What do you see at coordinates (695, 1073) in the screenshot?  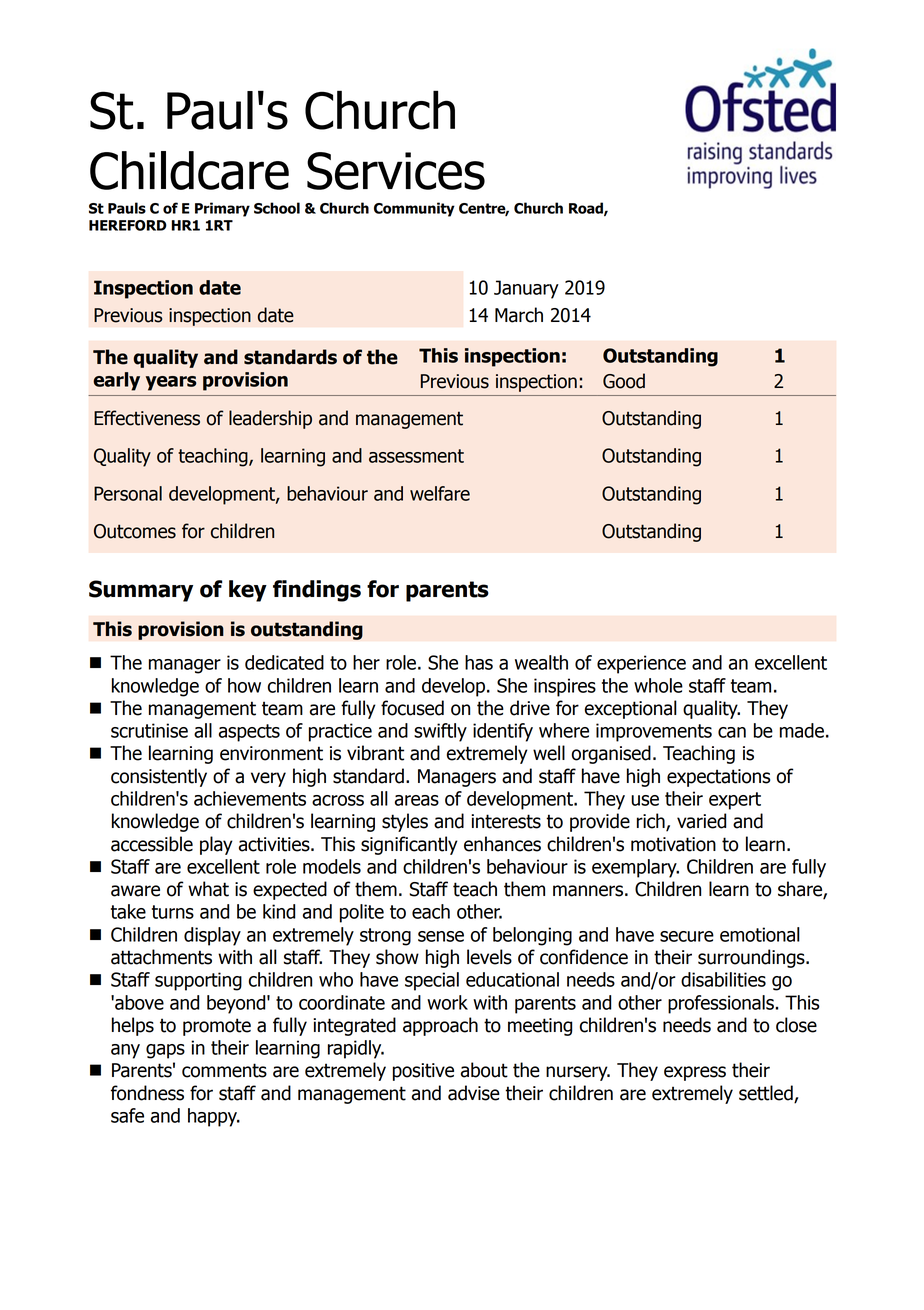 I see `express` at bounding box center [695, 1073].
